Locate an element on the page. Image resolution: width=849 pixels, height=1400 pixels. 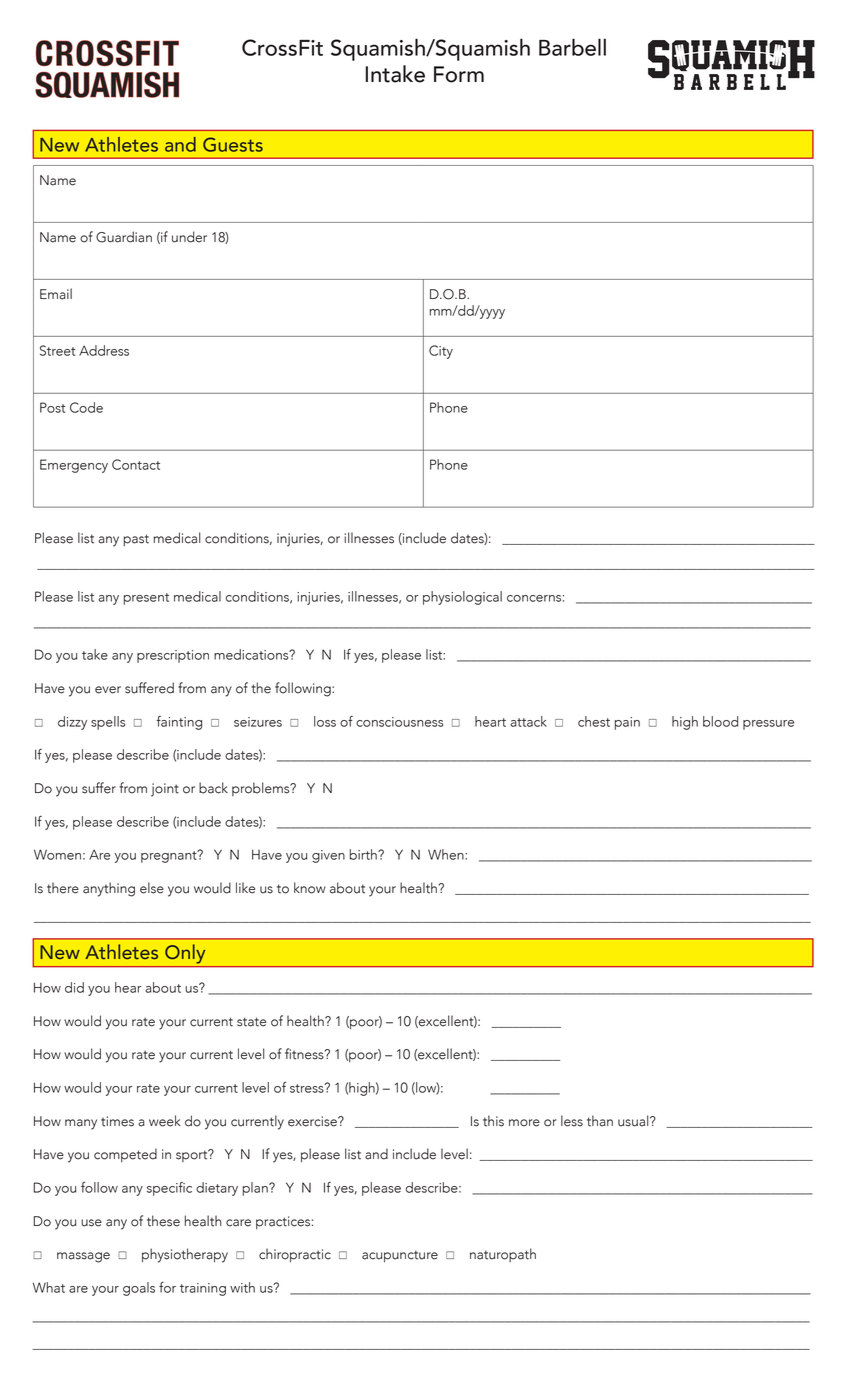
physiological is located at coordinates (462, 598).
